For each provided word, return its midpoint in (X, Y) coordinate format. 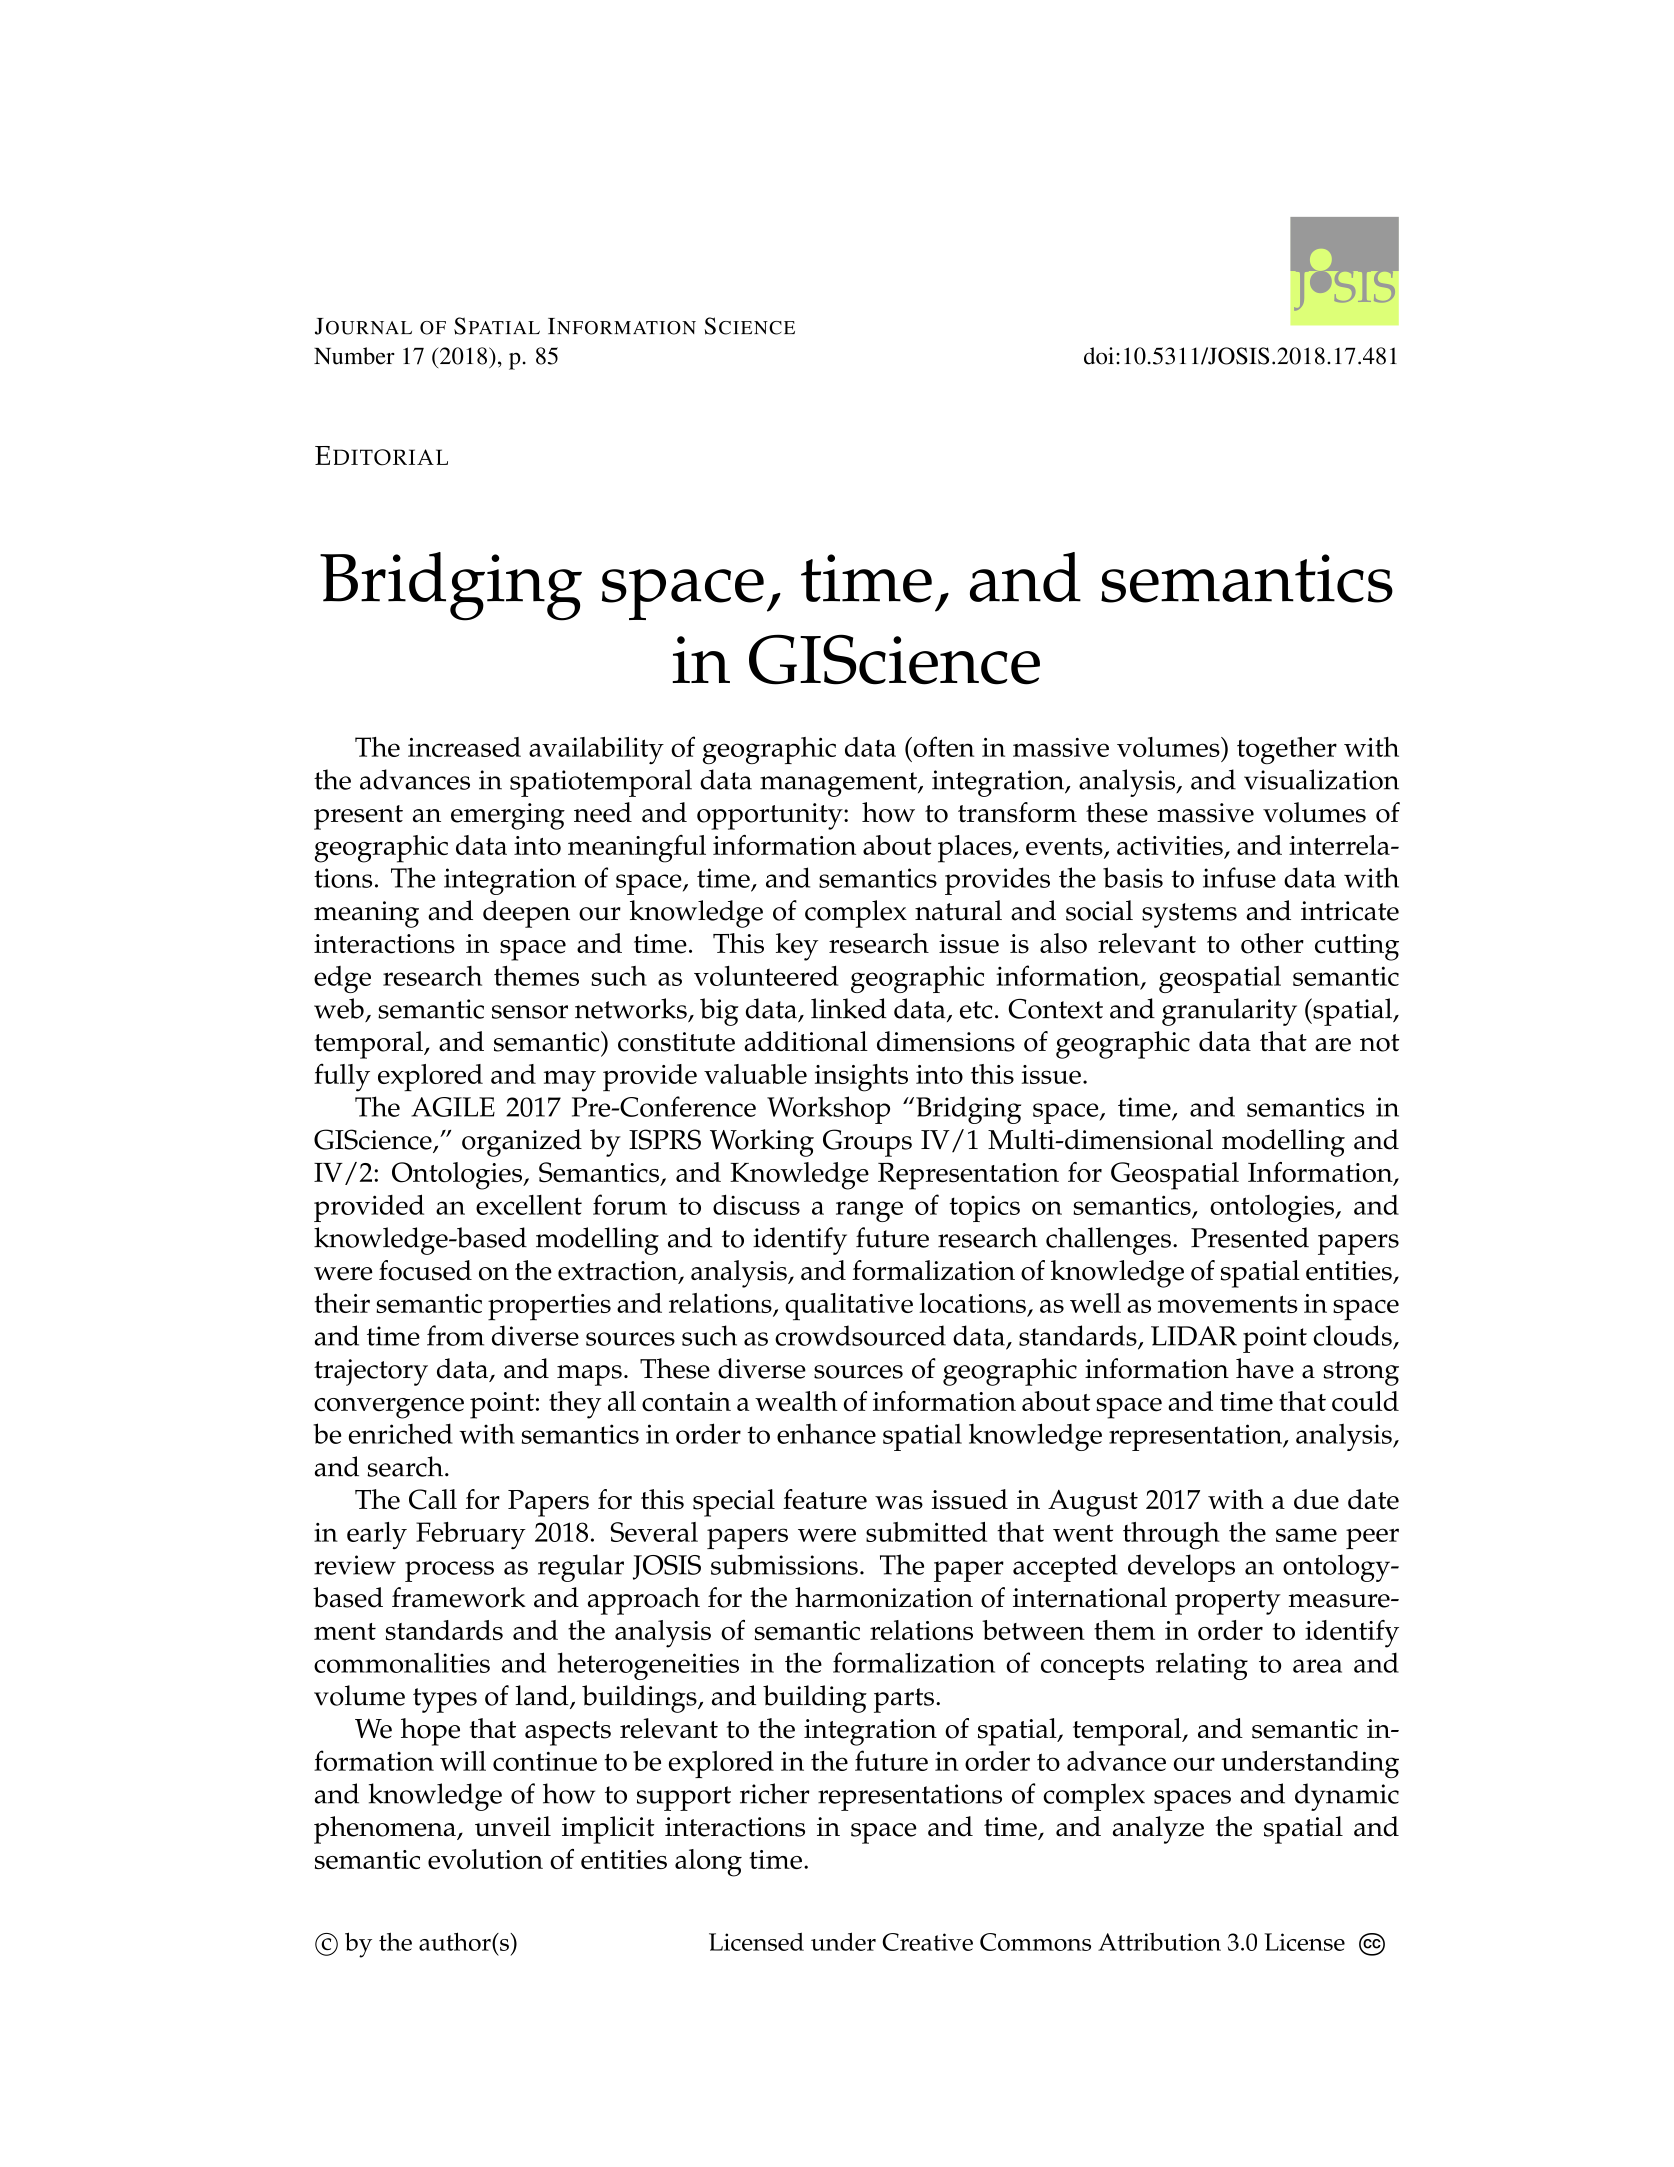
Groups (867, 1143)
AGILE (453, 1107)
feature (825, 1499)
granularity (1229, 1012)
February (471, 1535)
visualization (1321, 779)
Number (354, 356)
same (1306, 1535)
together (1287, 750)
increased (464, 747)
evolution (485, 1859)
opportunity (771, 816)
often (943, 746)
